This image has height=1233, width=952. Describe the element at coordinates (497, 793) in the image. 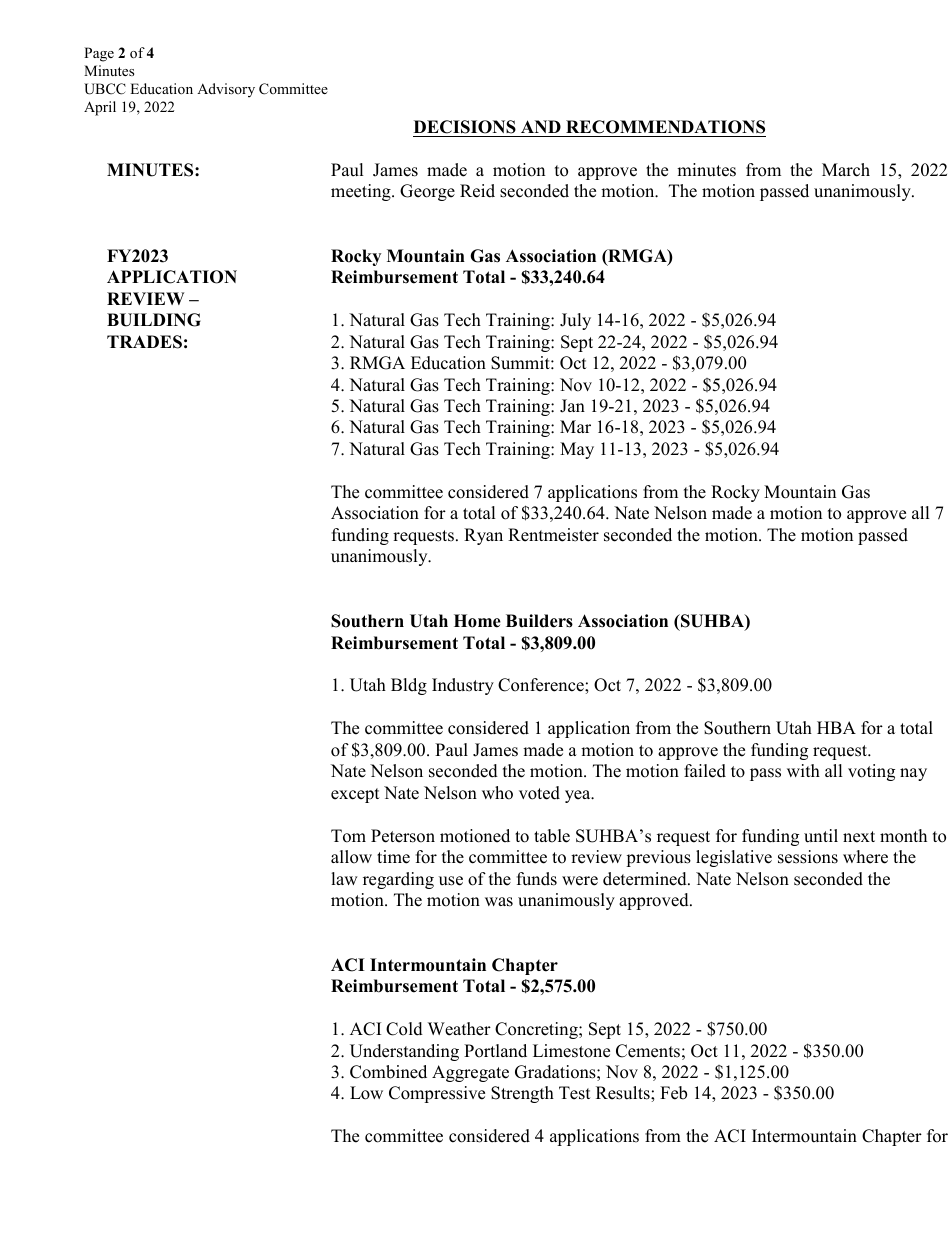

I see `who` at that location.
